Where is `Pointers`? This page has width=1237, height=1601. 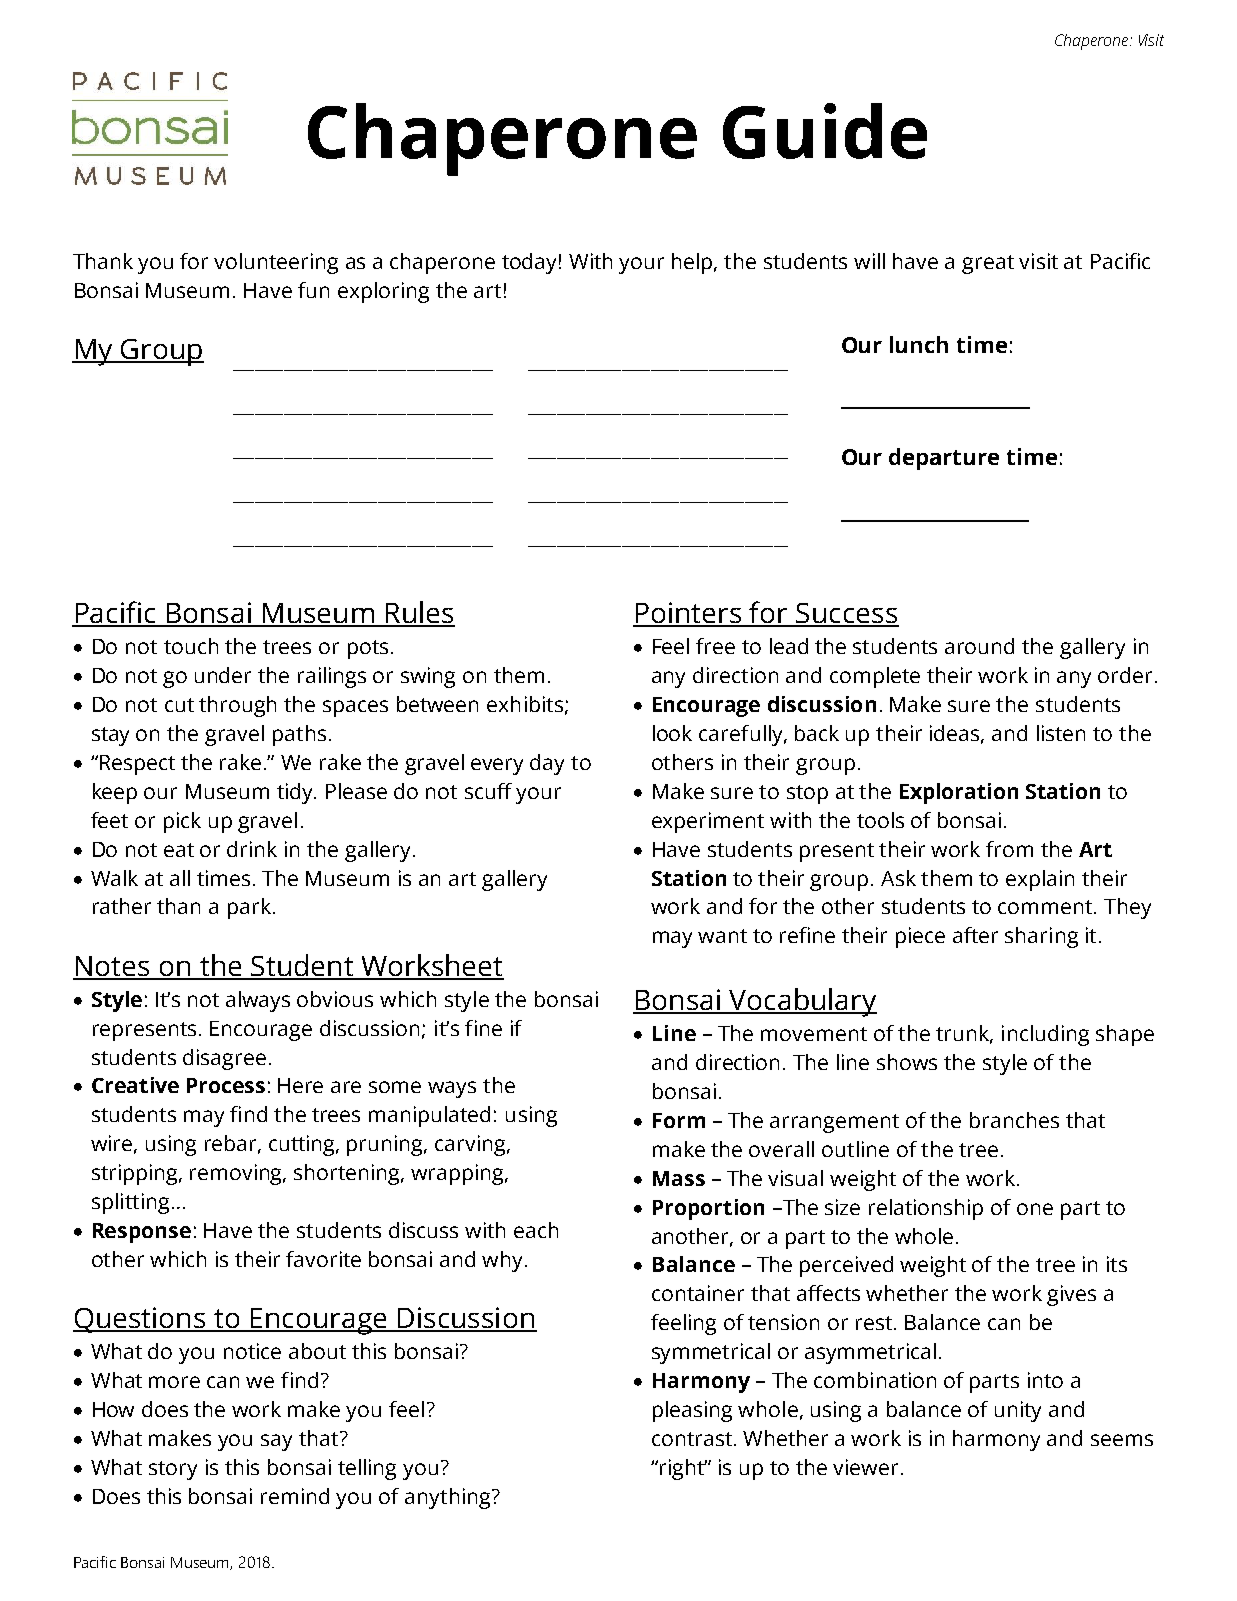 Pointers is located at coordinates (688, 614).
